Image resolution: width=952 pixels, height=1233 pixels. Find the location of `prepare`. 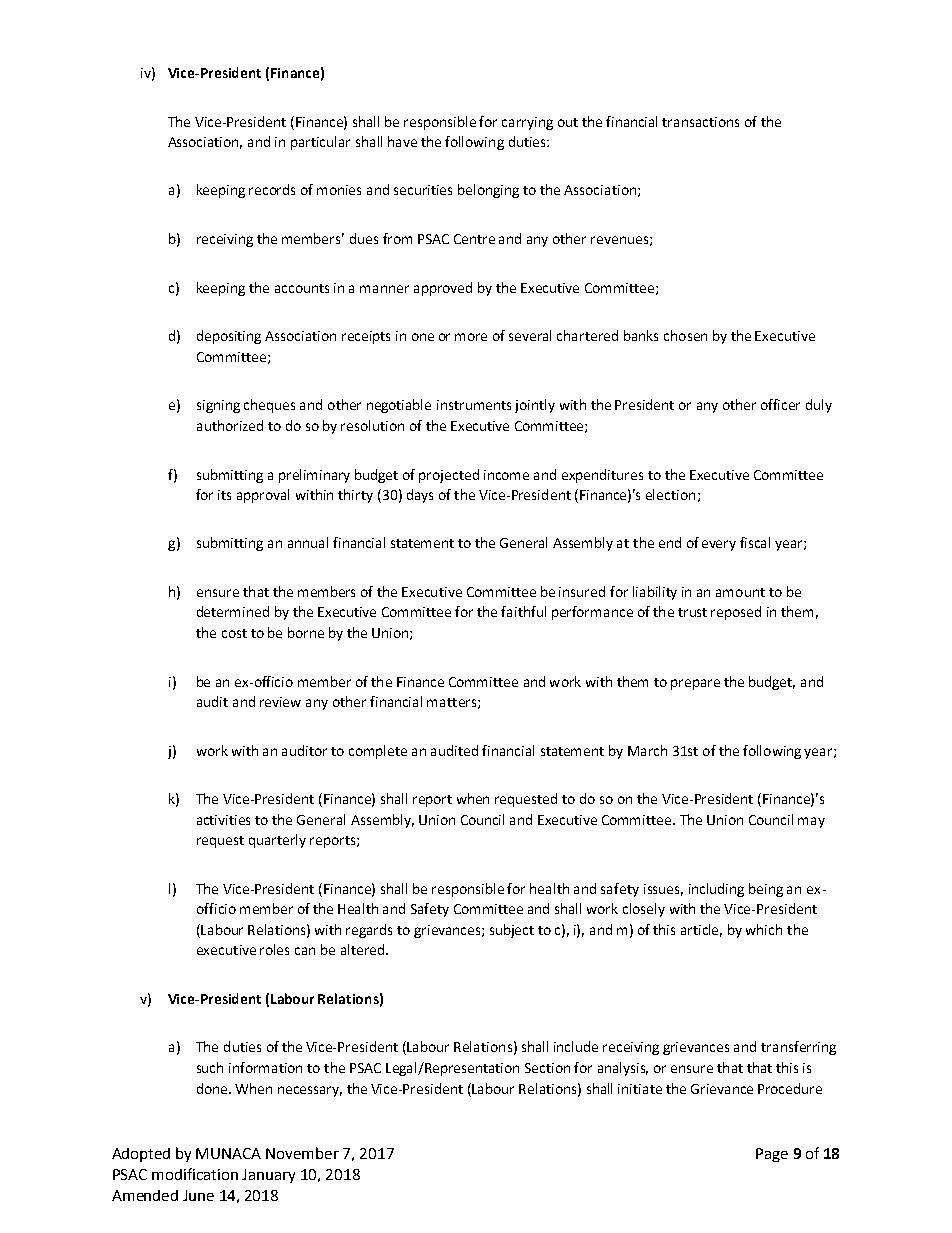

prepare is located at coordinates (695, 684).
